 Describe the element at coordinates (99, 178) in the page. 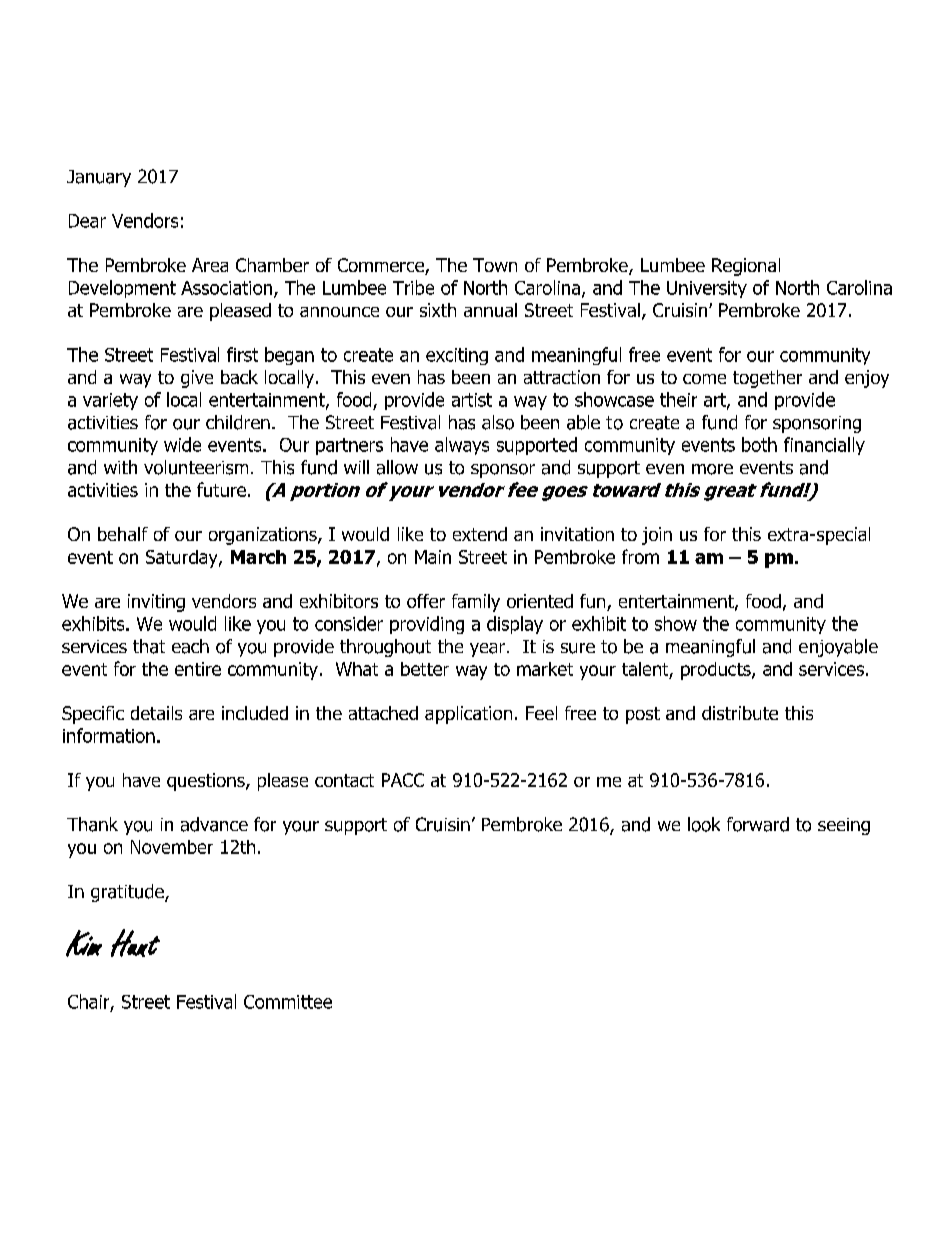

I see `January` at that location.
